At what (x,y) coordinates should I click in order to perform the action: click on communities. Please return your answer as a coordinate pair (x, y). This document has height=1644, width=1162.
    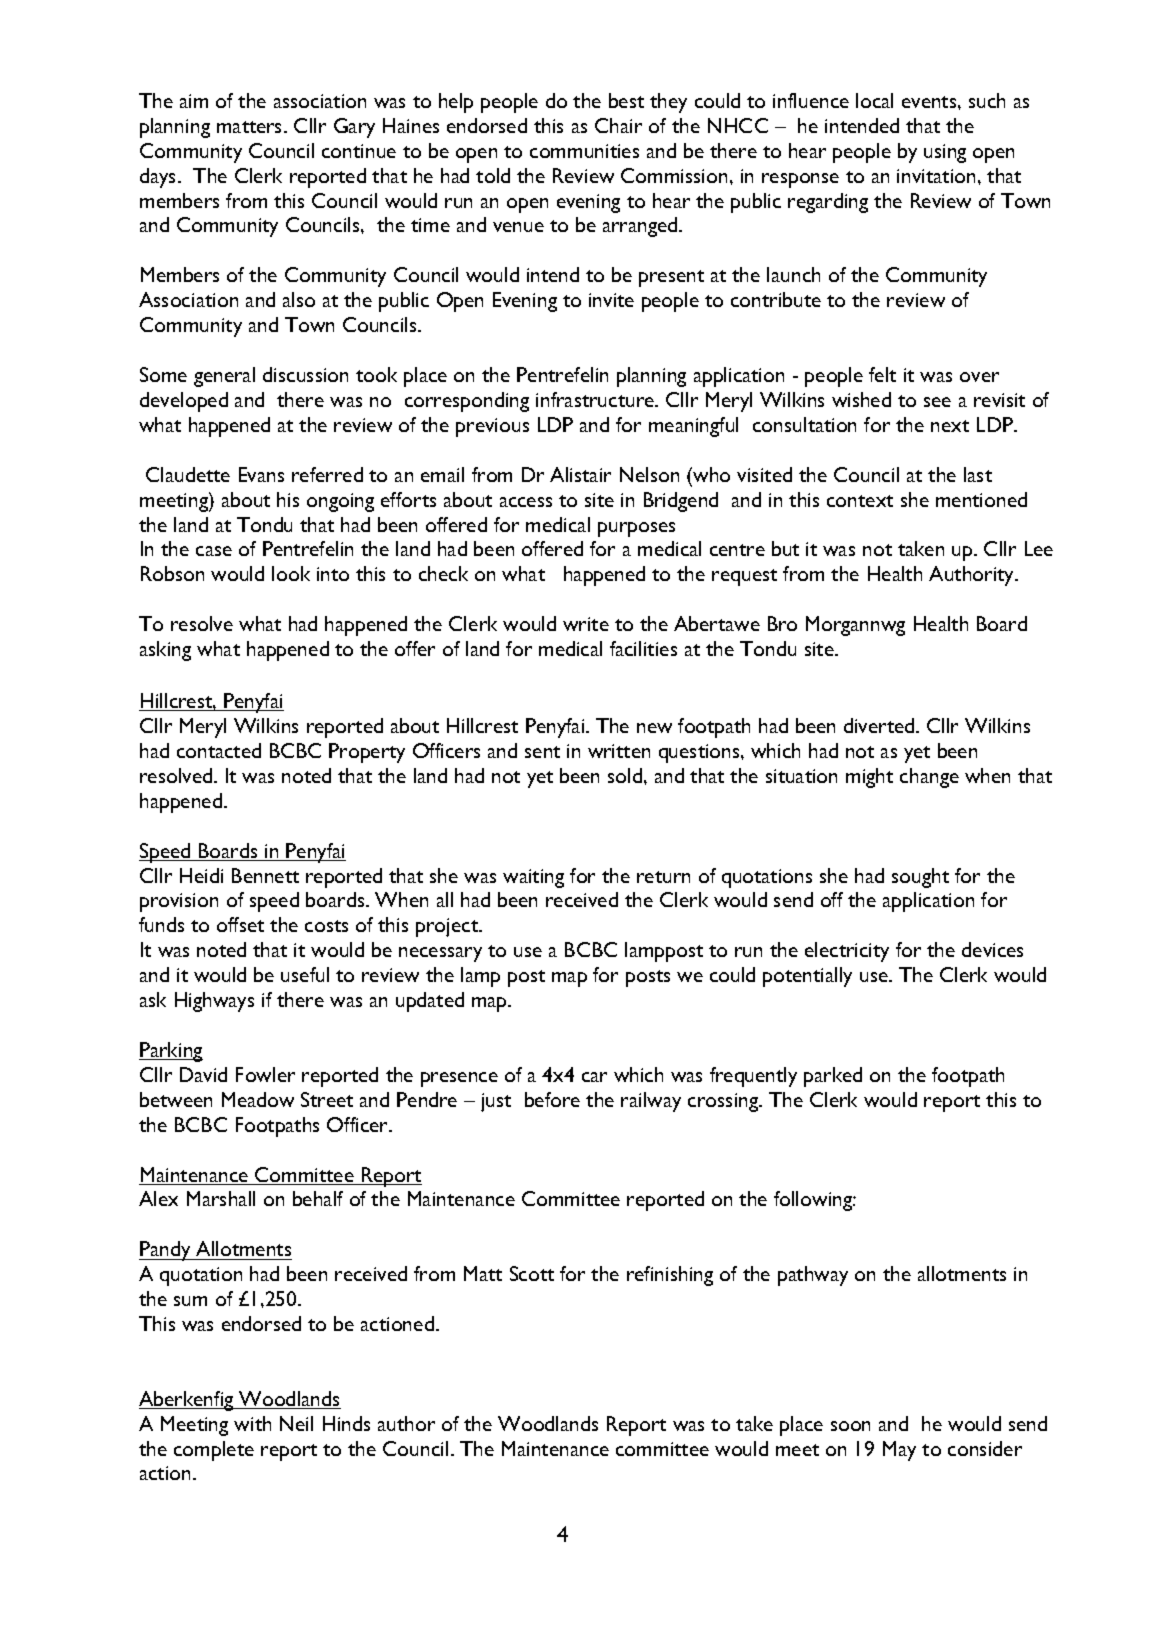
    Looking at the image, I should click on (584, 151).
